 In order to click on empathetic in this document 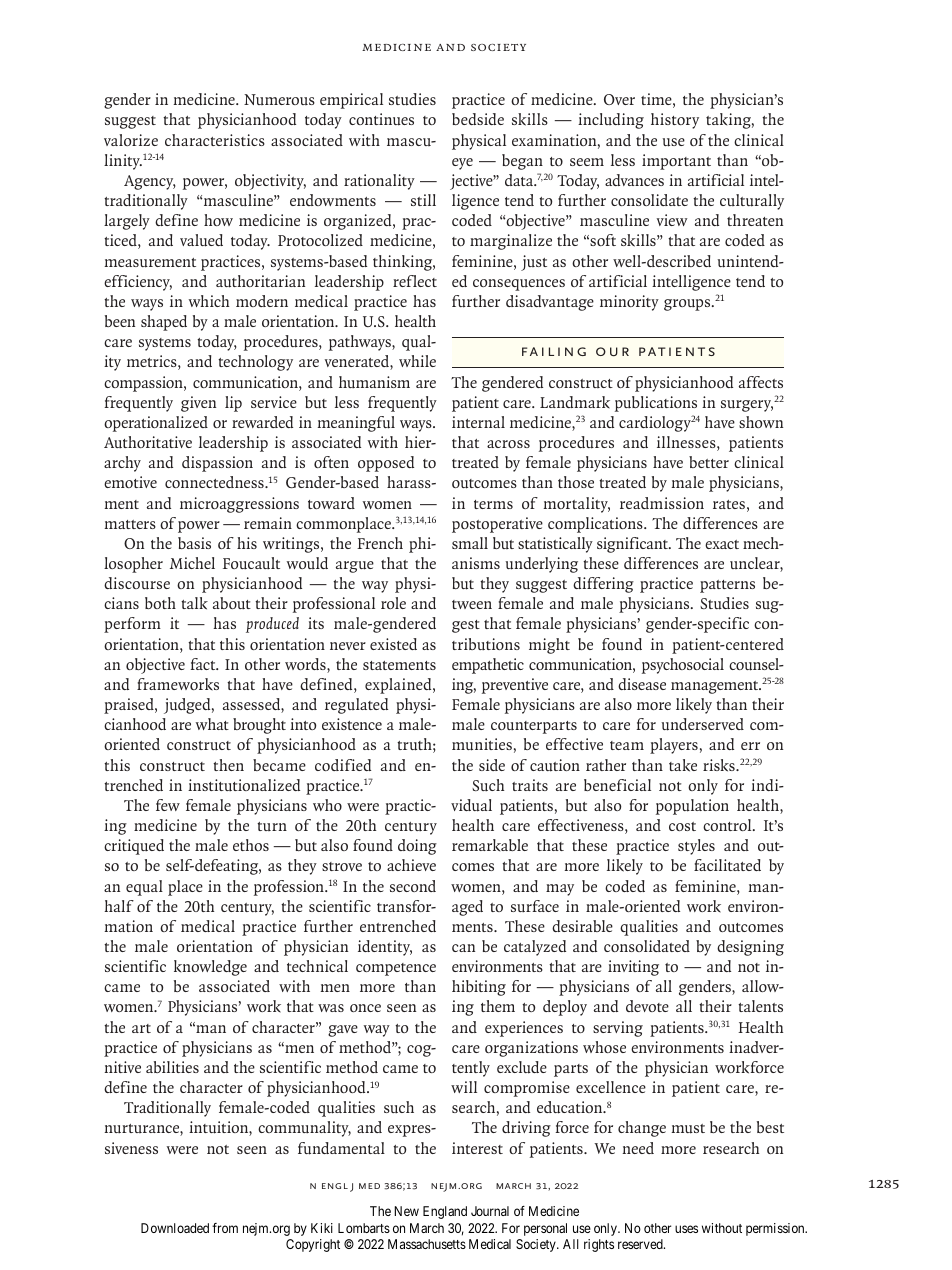, I will do `click(488, 666)`.
